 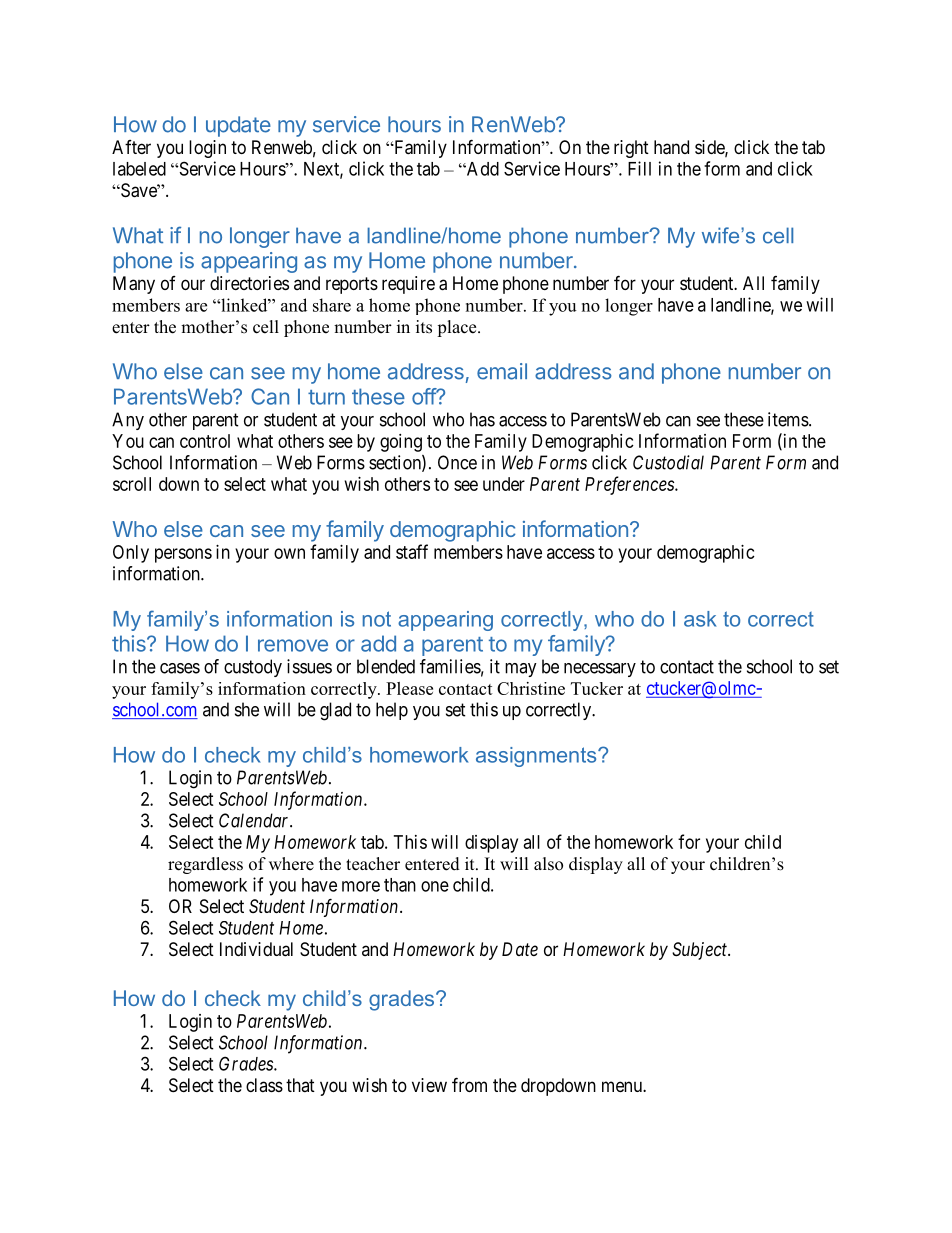 I want to click on she, so click(x=247, y=709).
